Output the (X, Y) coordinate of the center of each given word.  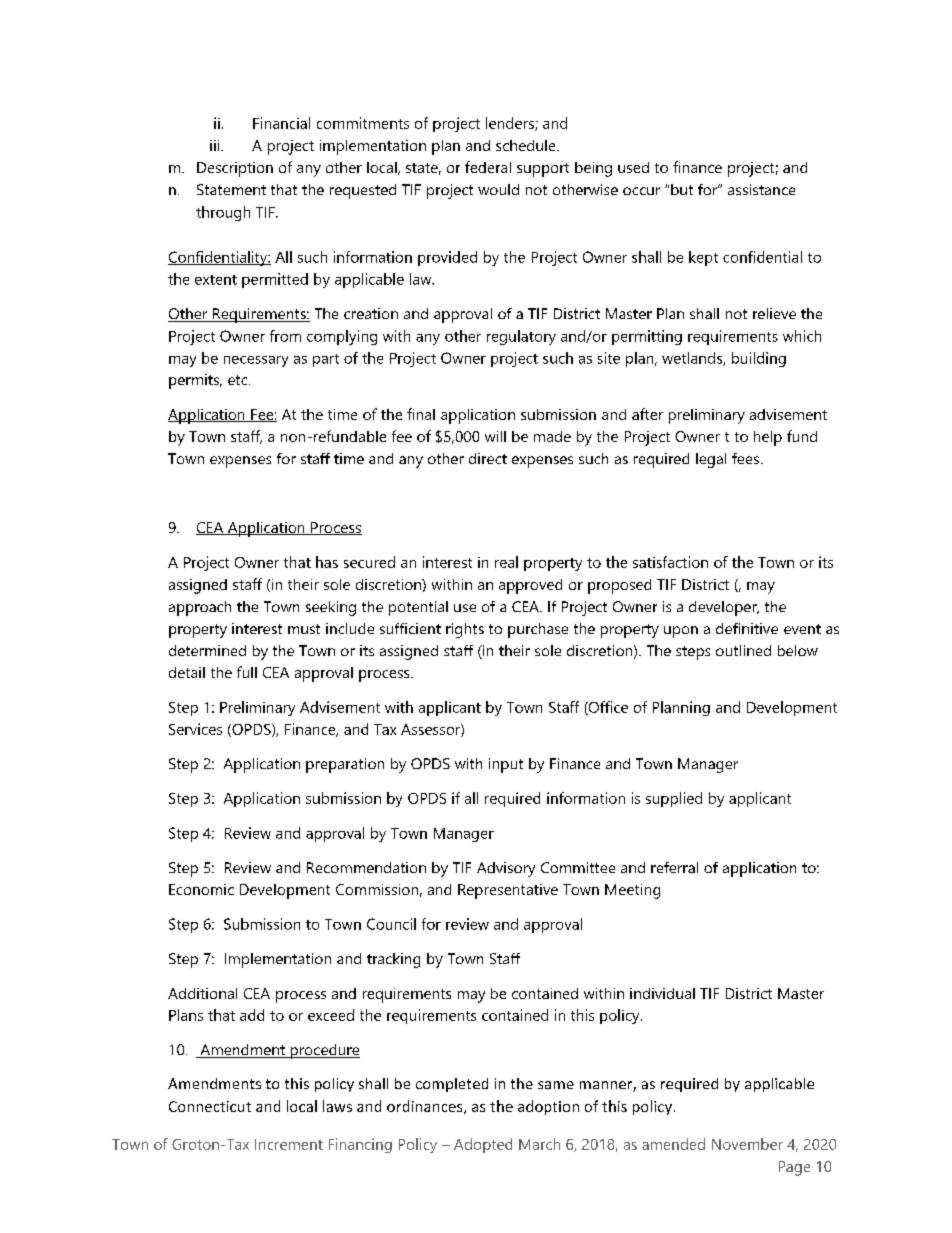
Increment (289, 1144)
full (247, 672)
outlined (743, 650)
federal (488, 167)
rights (465, 630)
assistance (761, 189)
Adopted (483, 1145)
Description (235, 169)
